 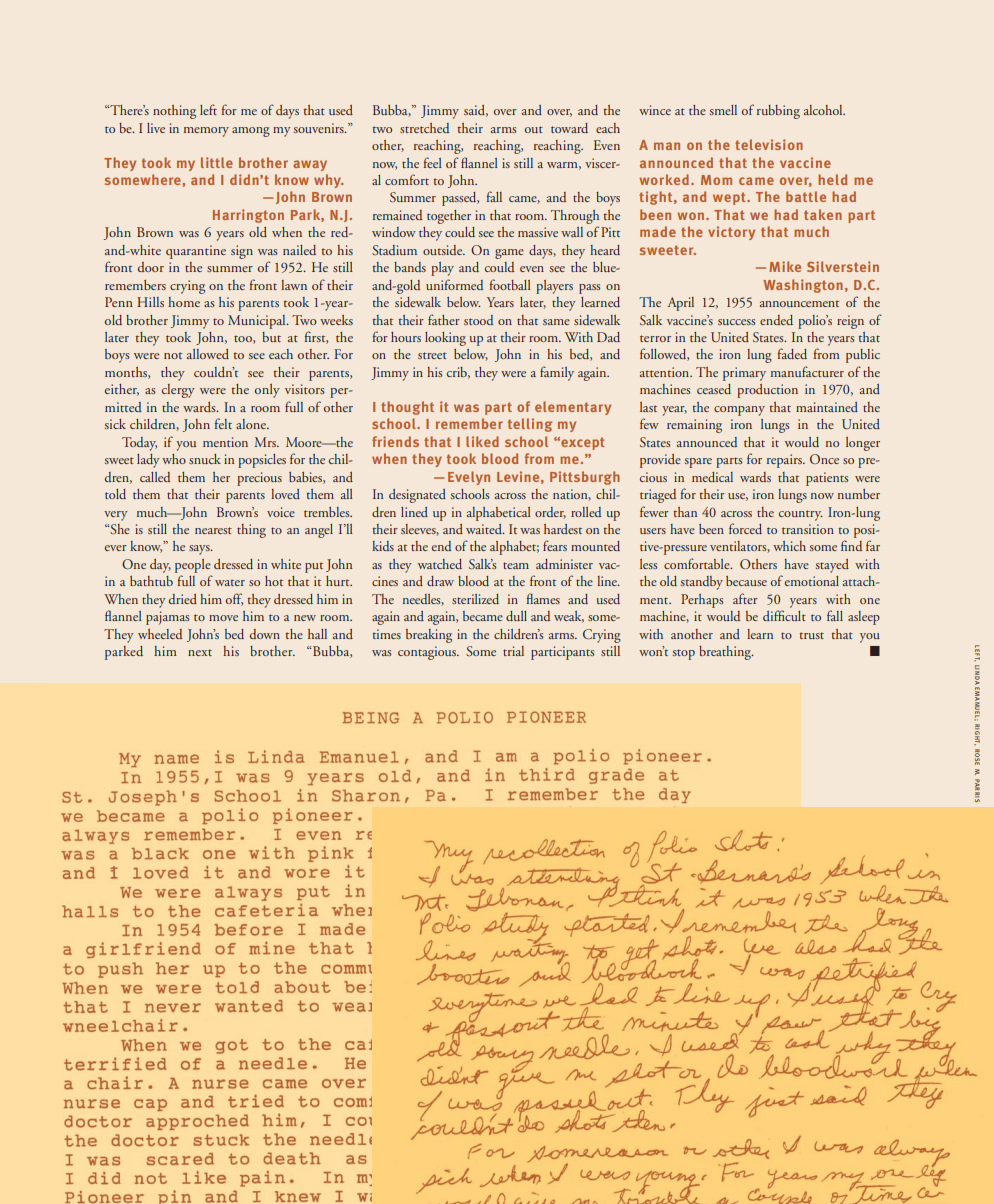 What do you see at coordinates (206, 132) in the screenshot?
I see `memory` at bounding box center [206, 132].
